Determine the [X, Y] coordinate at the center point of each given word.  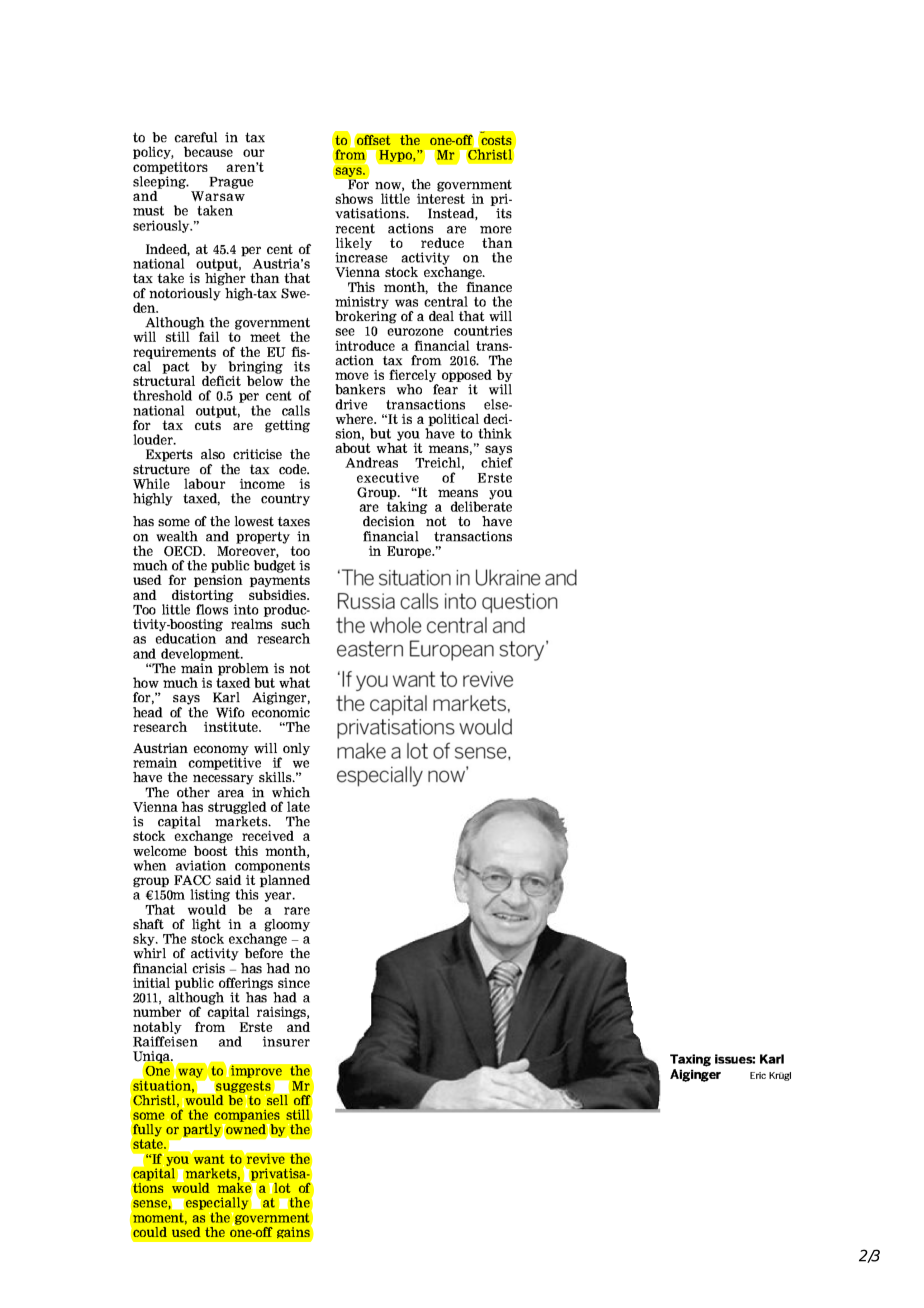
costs [496, 140]
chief [497, 462]
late [298, 806]
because [208, 151]
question [520, 603]
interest [441, 197]
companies [247, 1117]
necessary [224, 781]
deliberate [481, 506]
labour [204, 483]
